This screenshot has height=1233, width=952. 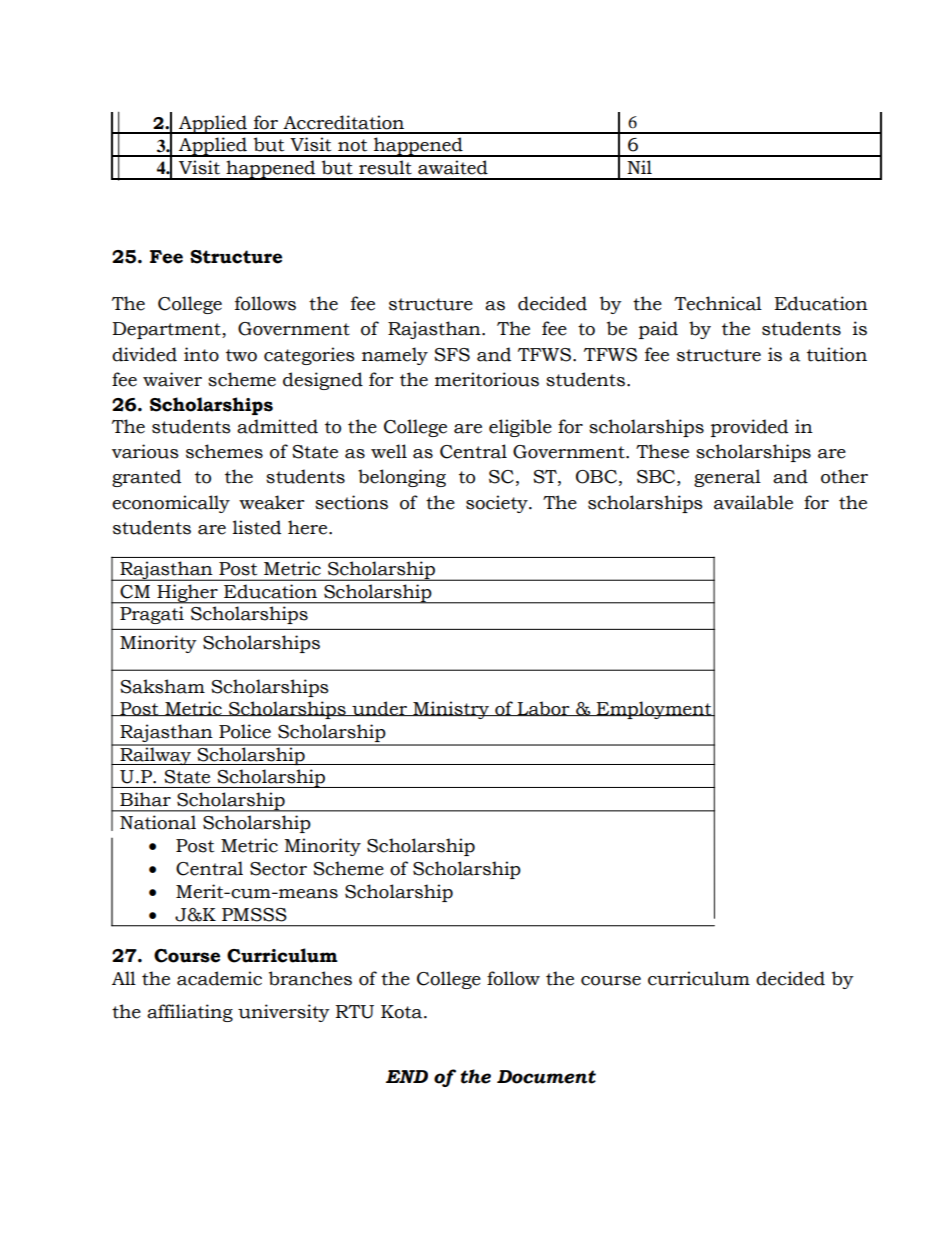 What do you see at coordinates (284, 1013) in the screenshot?
I see `university` at bounding box center [284, 1013].
